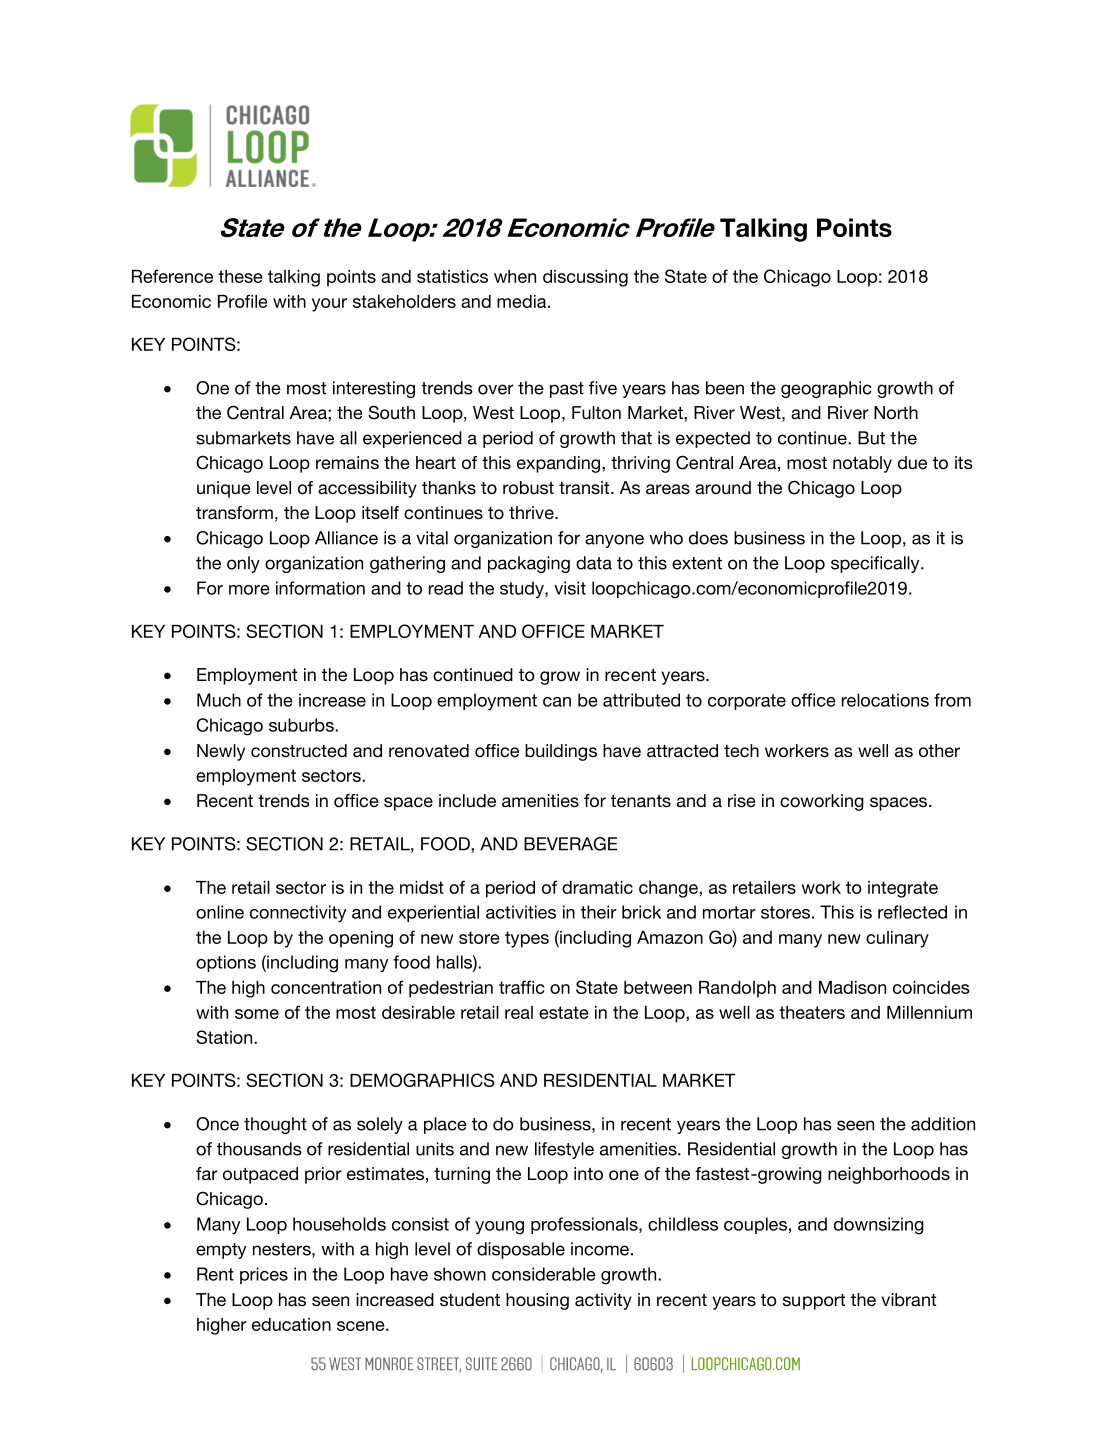 The width and height of the image is (1111, 1438). I want to click on discussing, so click(585, 278).
